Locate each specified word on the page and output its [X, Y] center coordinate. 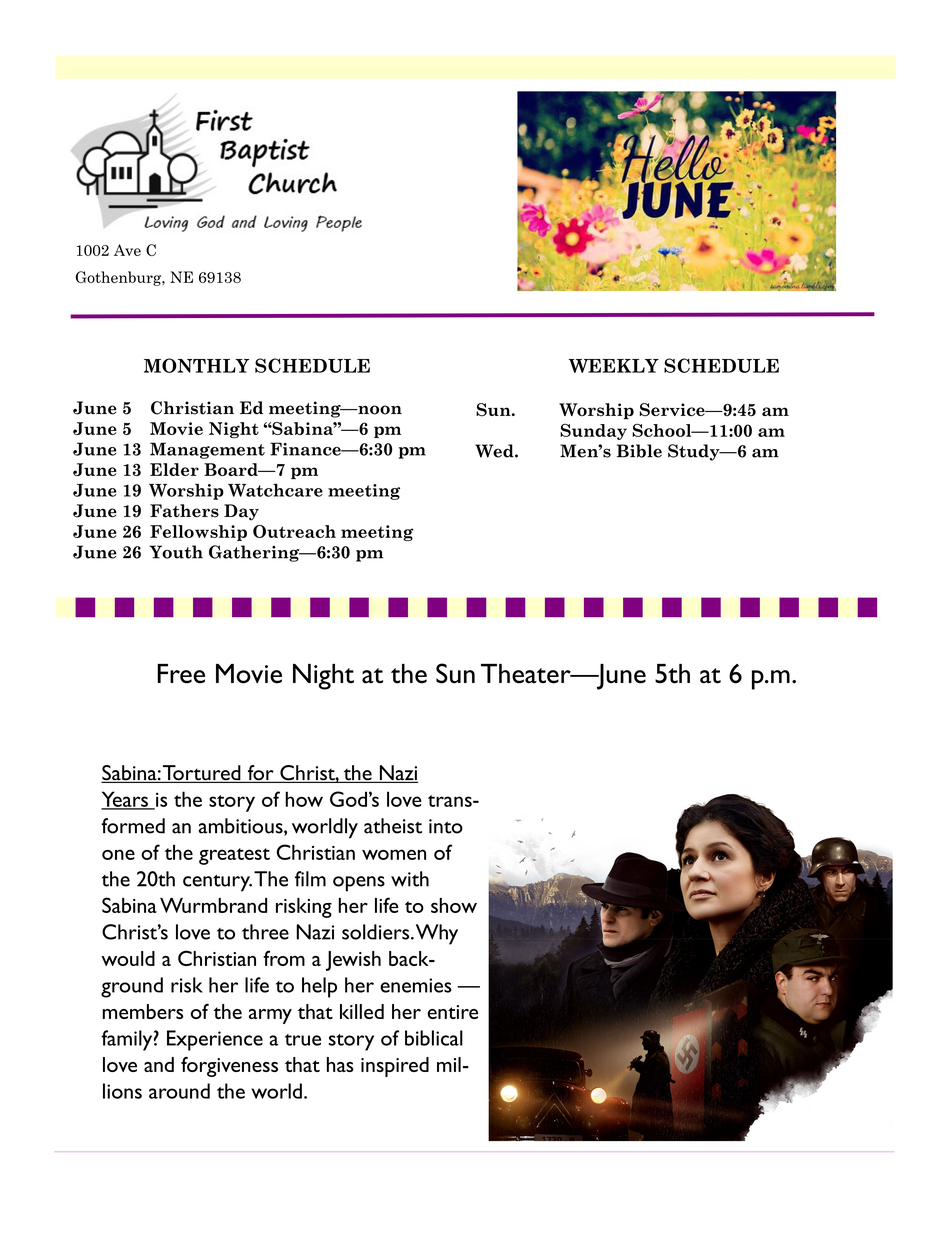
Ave [127, 250]
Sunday [593, 432]
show [454, 905]
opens [359, 884]
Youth [176, 552]
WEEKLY [614, 366]
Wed [495, 451]
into [446, 826]
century [217, 883]
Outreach [294, 531]
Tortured [202, 774]
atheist [393, 826]
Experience [215, 1040]
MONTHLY [197, 365]
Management [207, 450]
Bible [639, 451]
